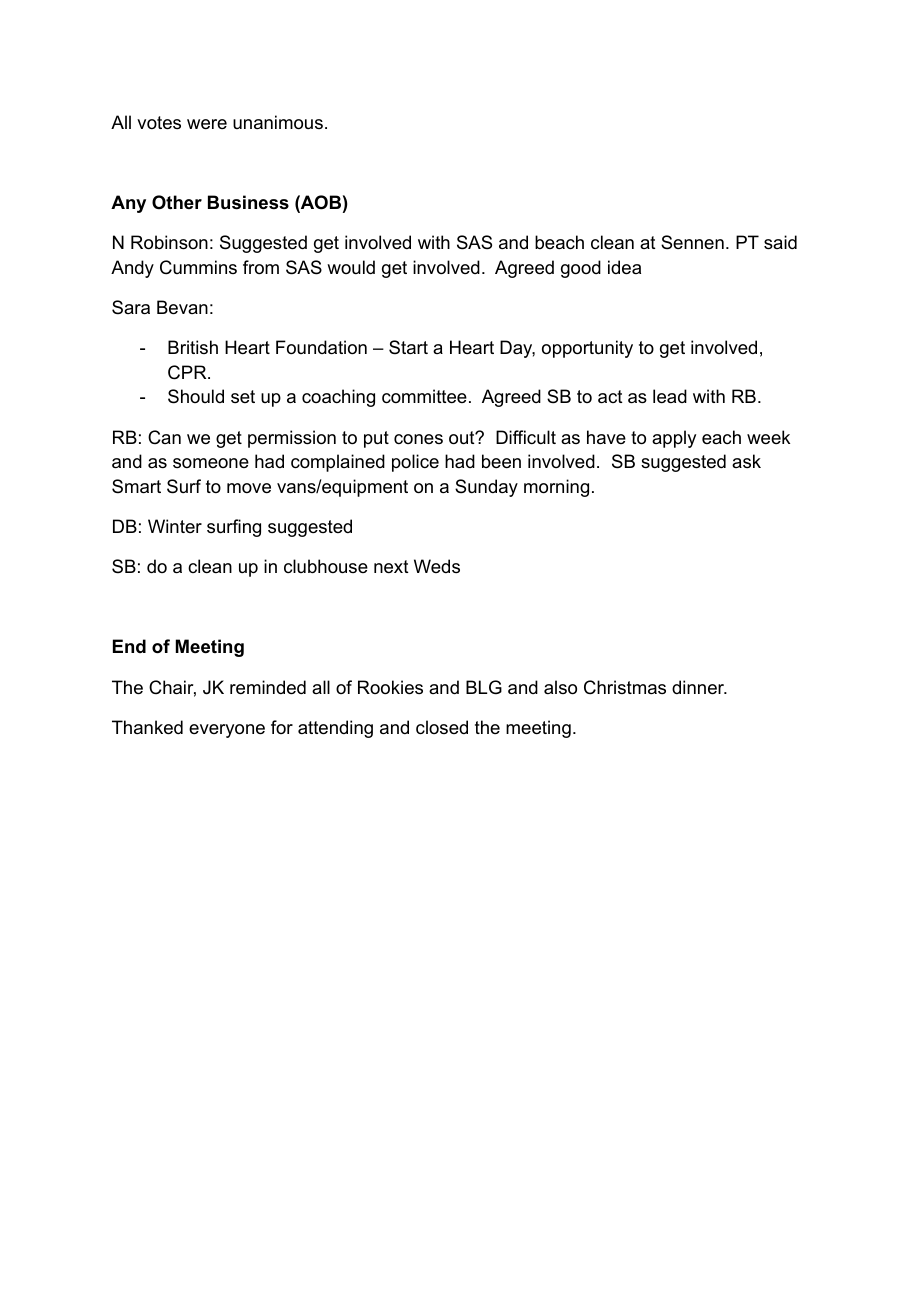 The height and width of the document is (1307, 924). Describe the element at coordinates (227, 731) in the document. I see `everyone` at that location.
